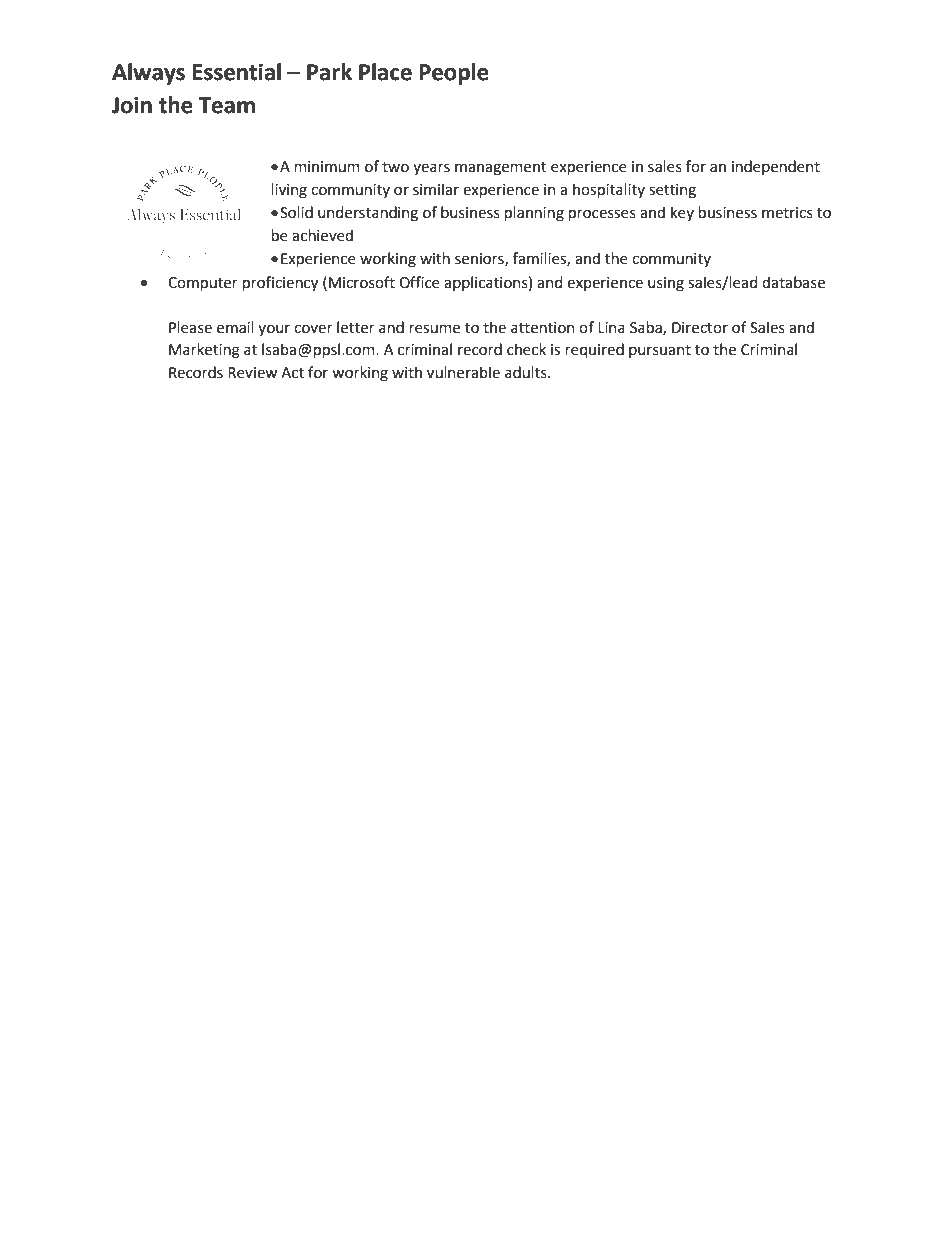  What do you see at coordinates (419, 282) in the document?
I see `Office` at bounding box center [419, 282].
